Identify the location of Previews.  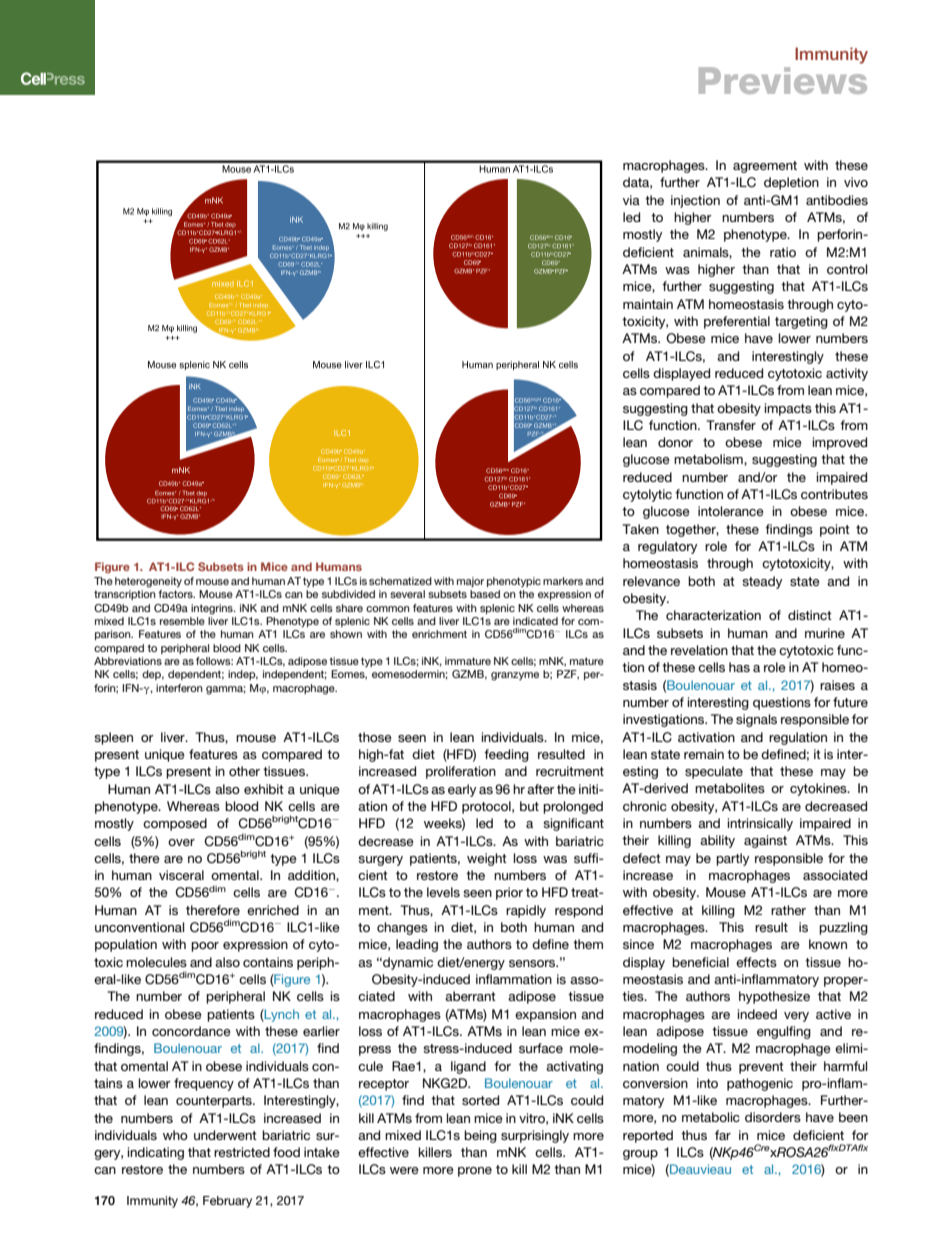
(783, 80).
